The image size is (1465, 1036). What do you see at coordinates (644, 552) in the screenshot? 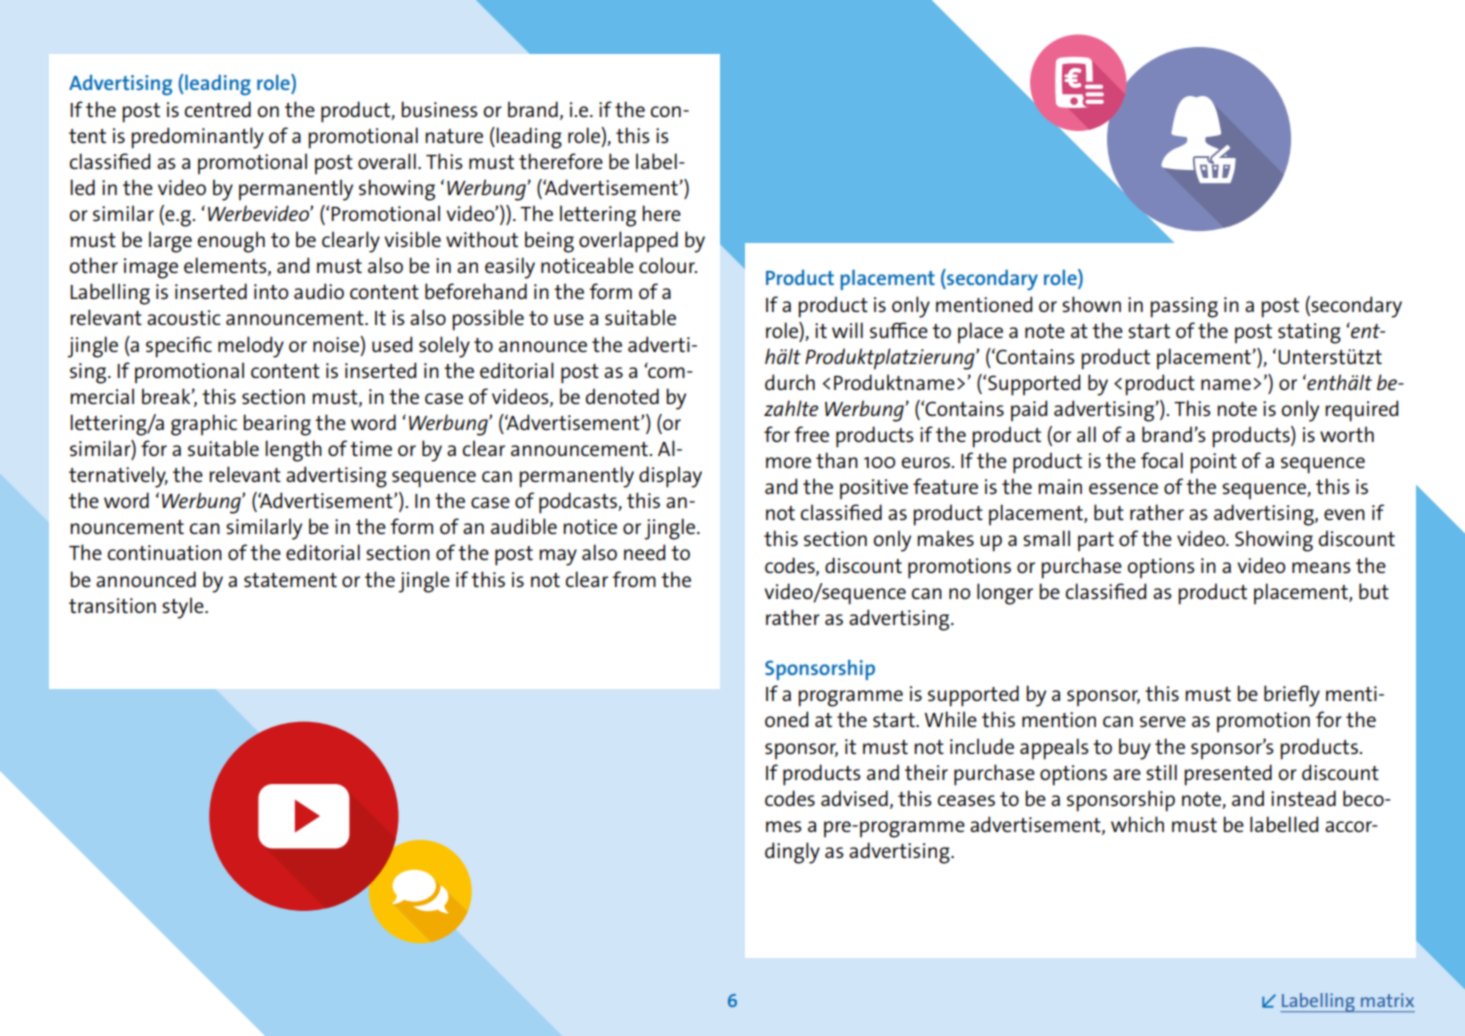
I see `need` at bounding box center [644, 552].
